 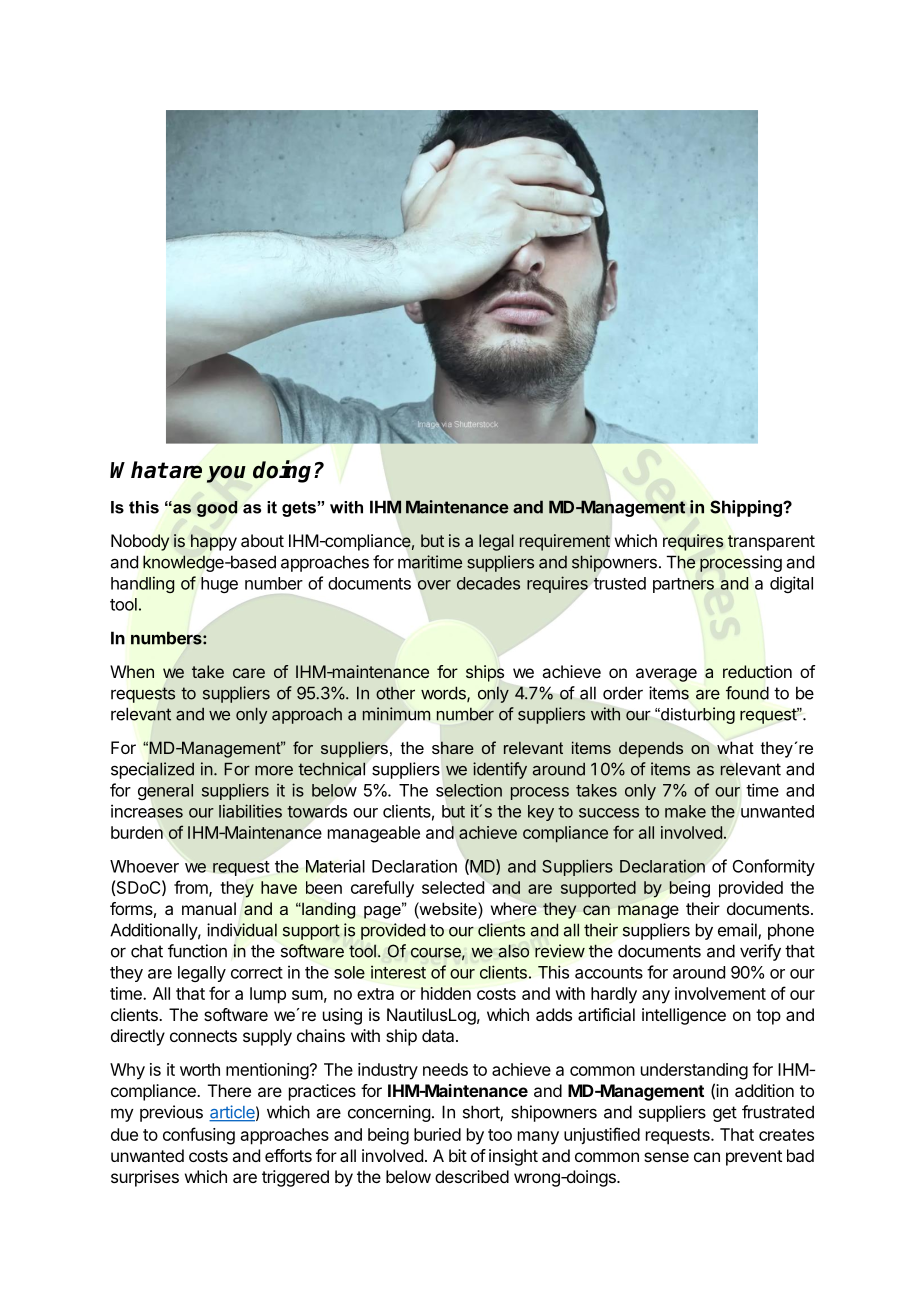 I want to click on surprises, so click(x=145, y=1178).
